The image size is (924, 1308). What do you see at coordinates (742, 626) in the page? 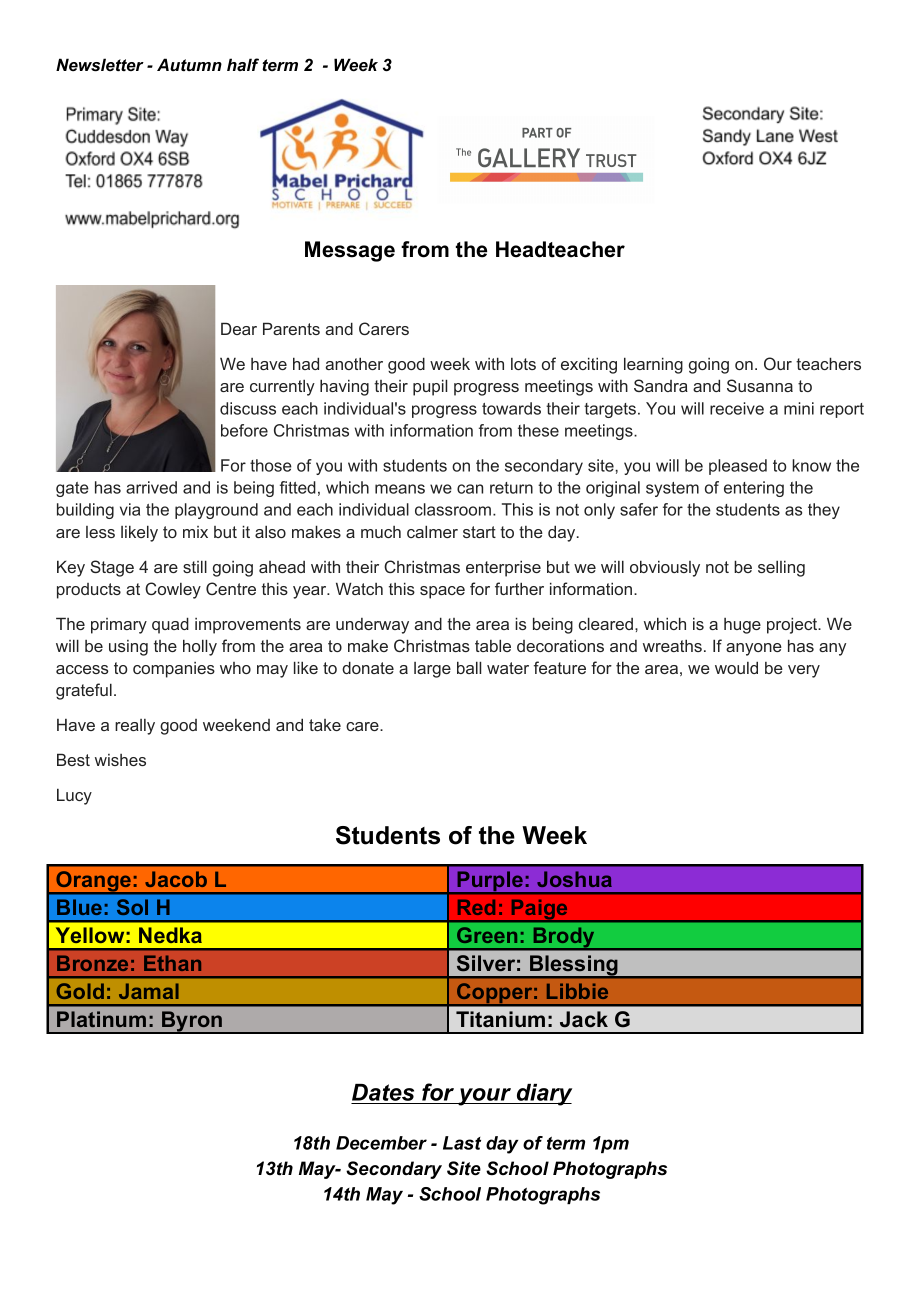
I see `huge` at bounding box center [742, 626].
